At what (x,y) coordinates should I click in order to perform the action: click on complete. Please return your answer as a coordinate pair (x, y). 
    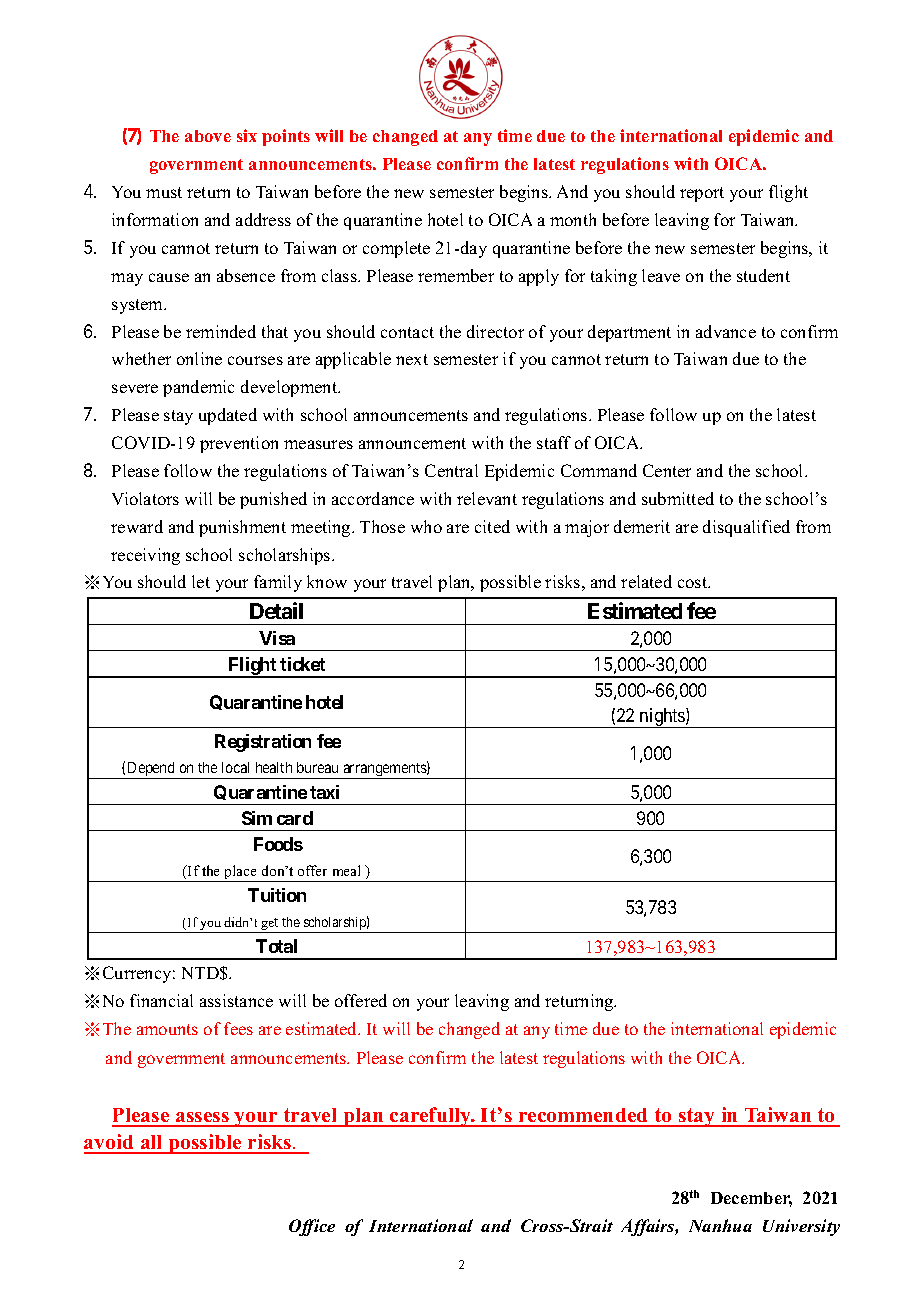
    Looking at the image, I should click on (396, 249).
